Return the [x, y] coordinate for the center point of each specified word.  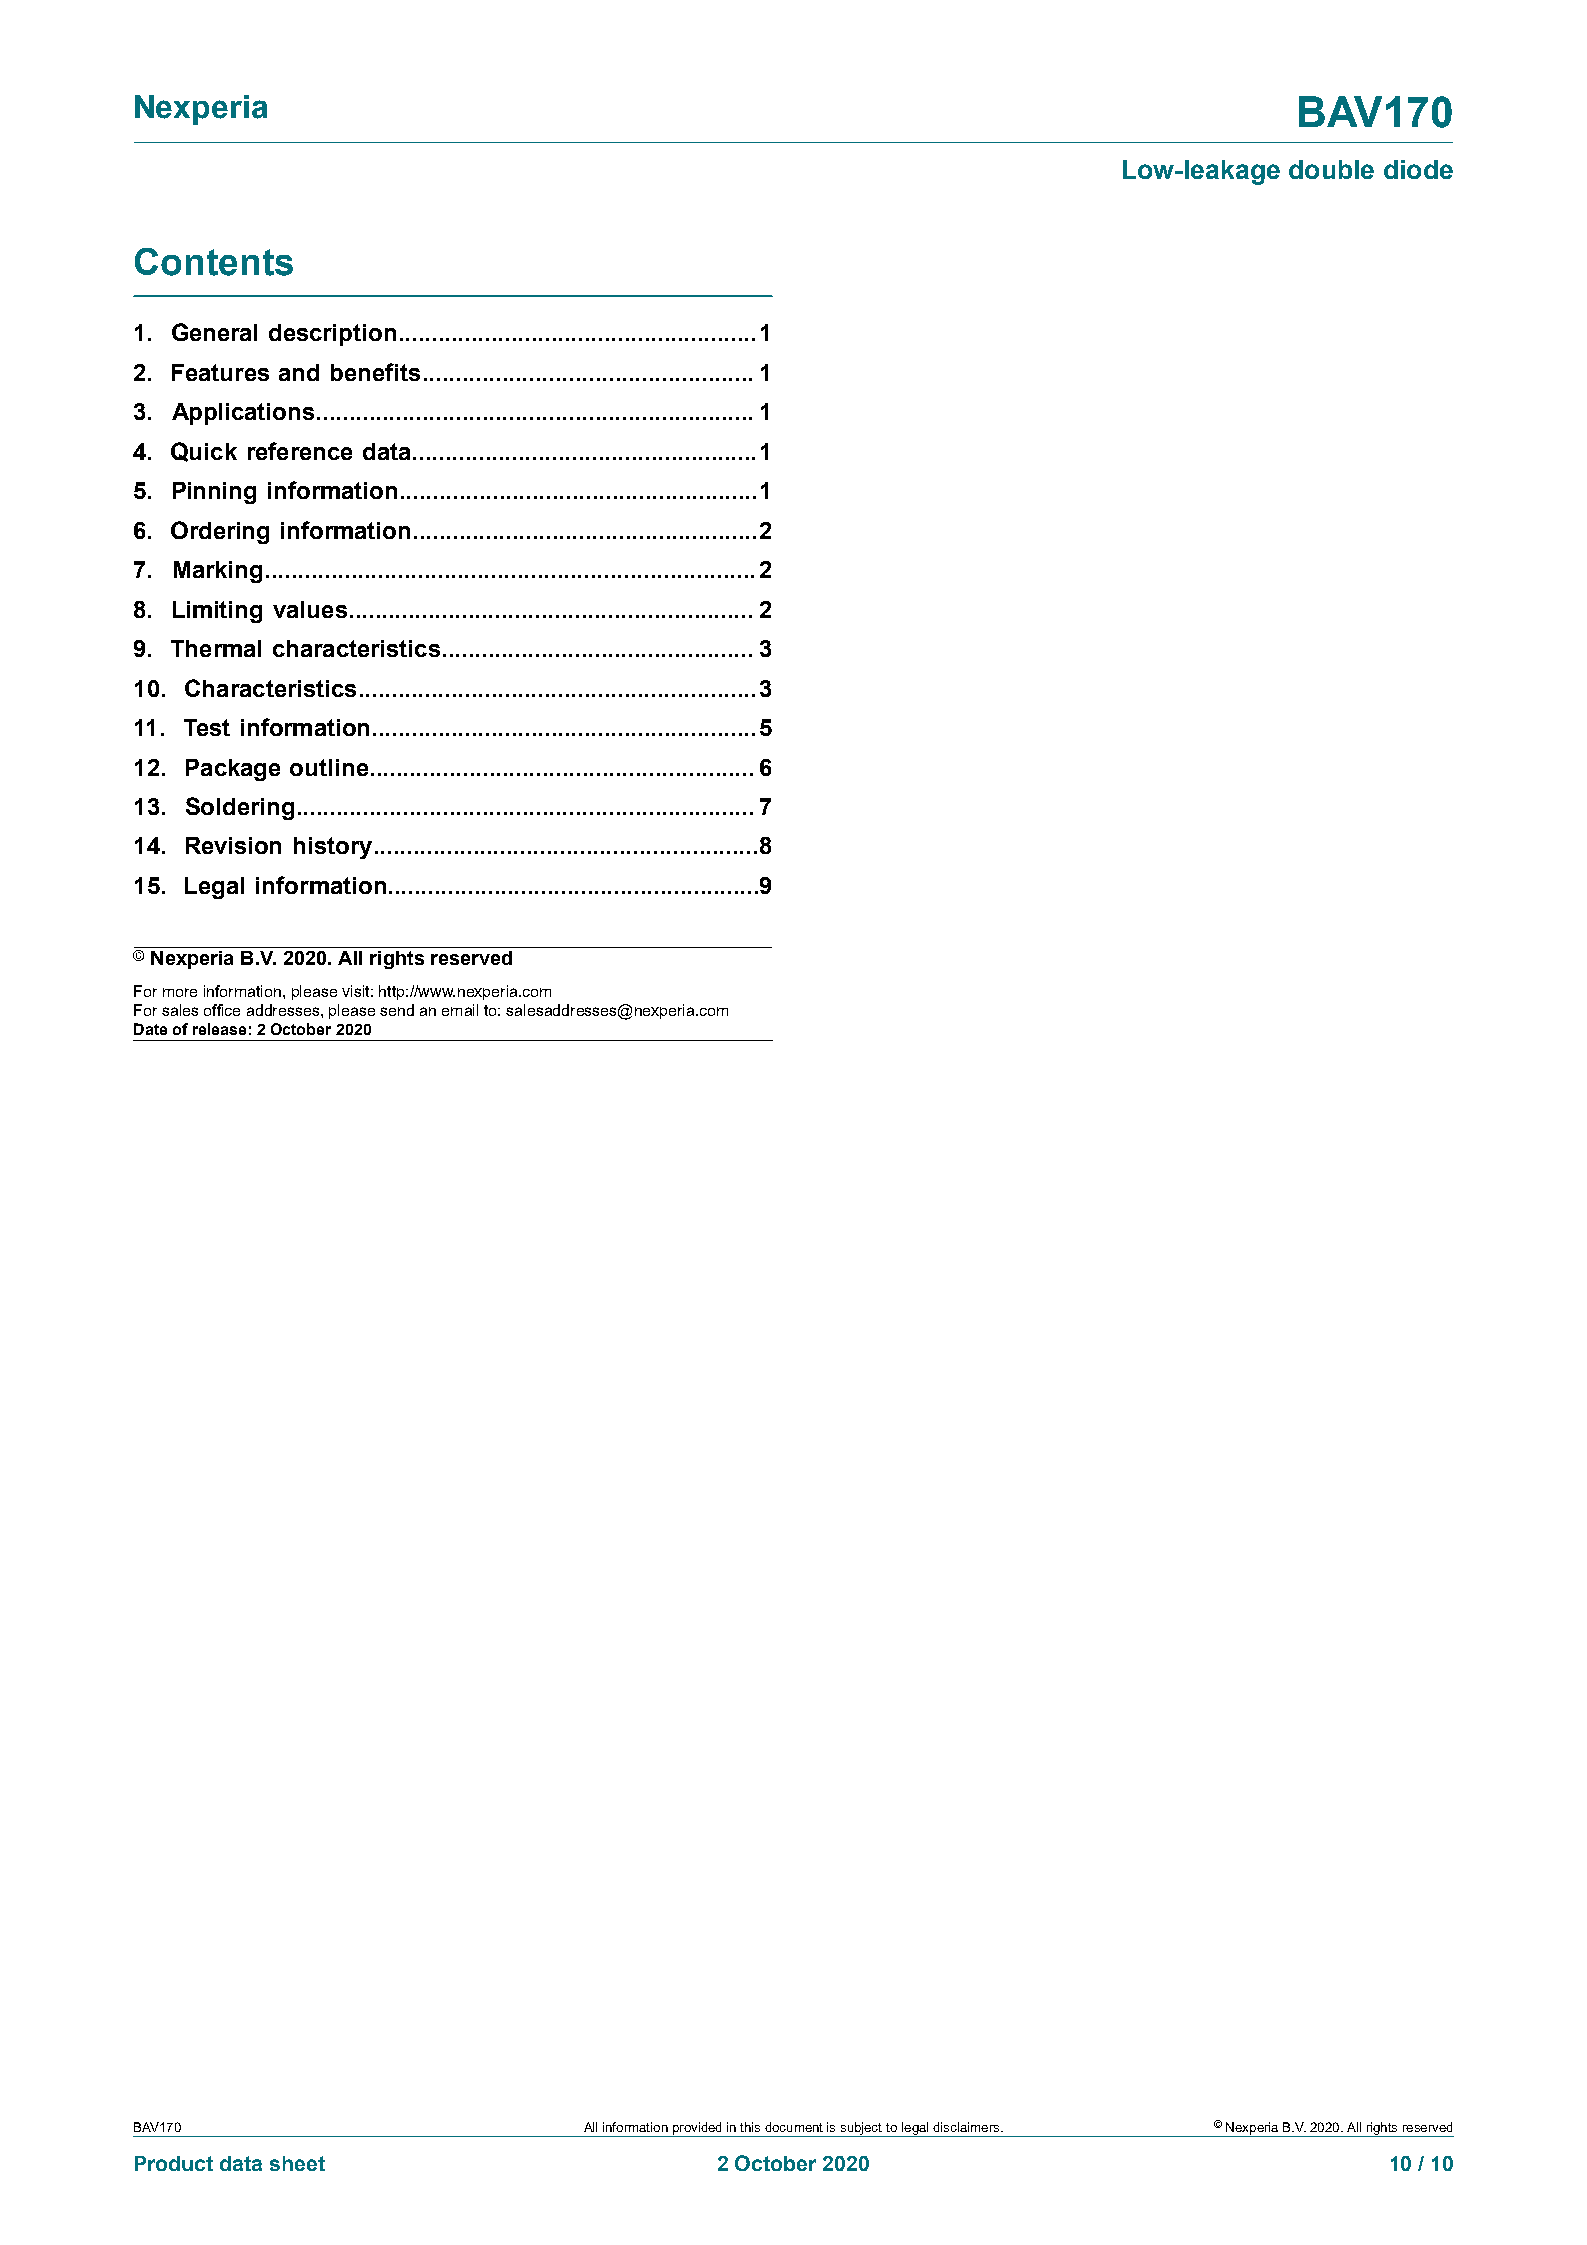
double [1331, 169]
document [794, 2127]
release [219, 1029]
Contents [214, 262]
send [397, 1010]
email [460, 1010]
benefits [375, 372]
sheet [297, 2163]
